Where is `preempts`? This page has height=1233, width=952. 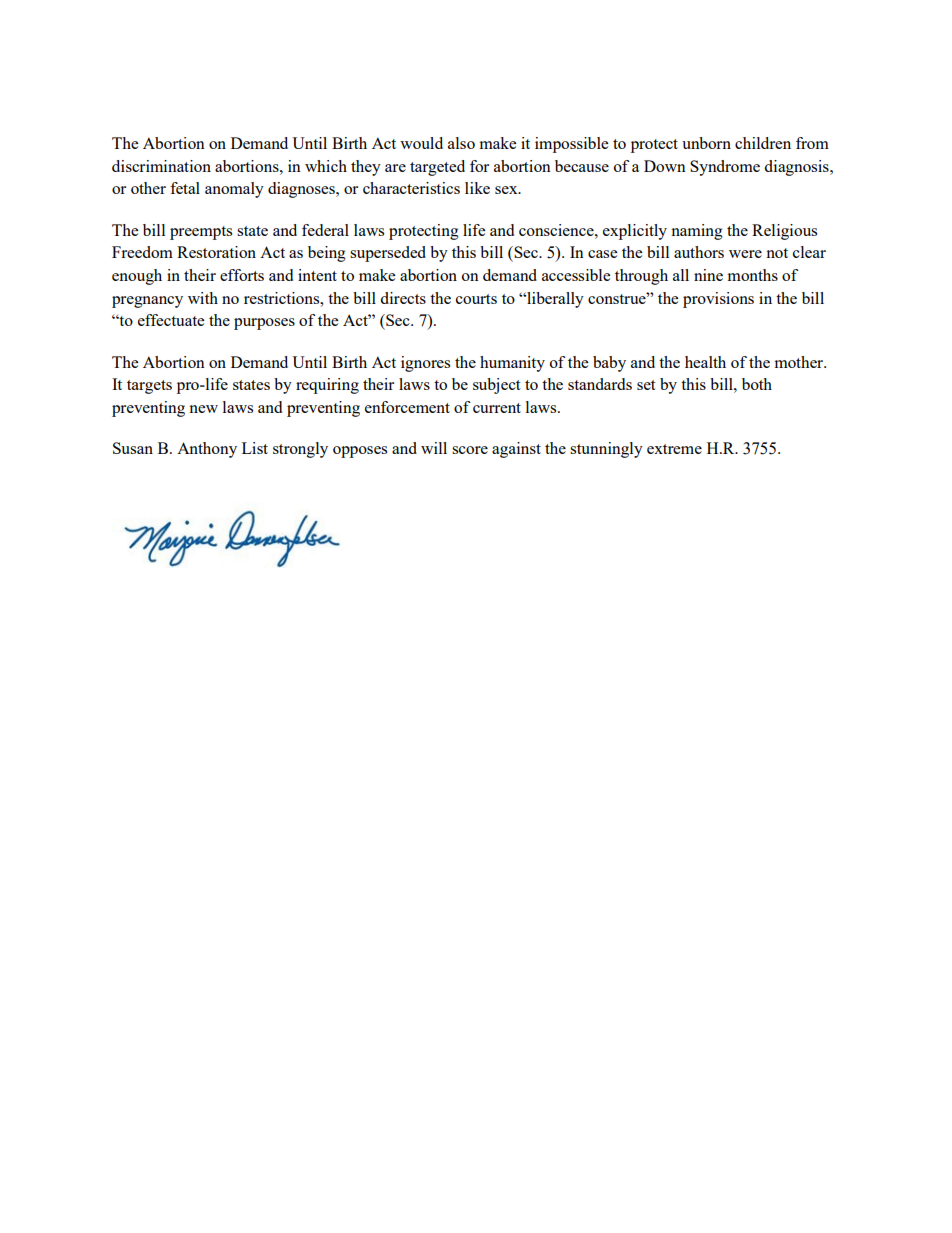
preempts is located at coordinates (201, 233).
